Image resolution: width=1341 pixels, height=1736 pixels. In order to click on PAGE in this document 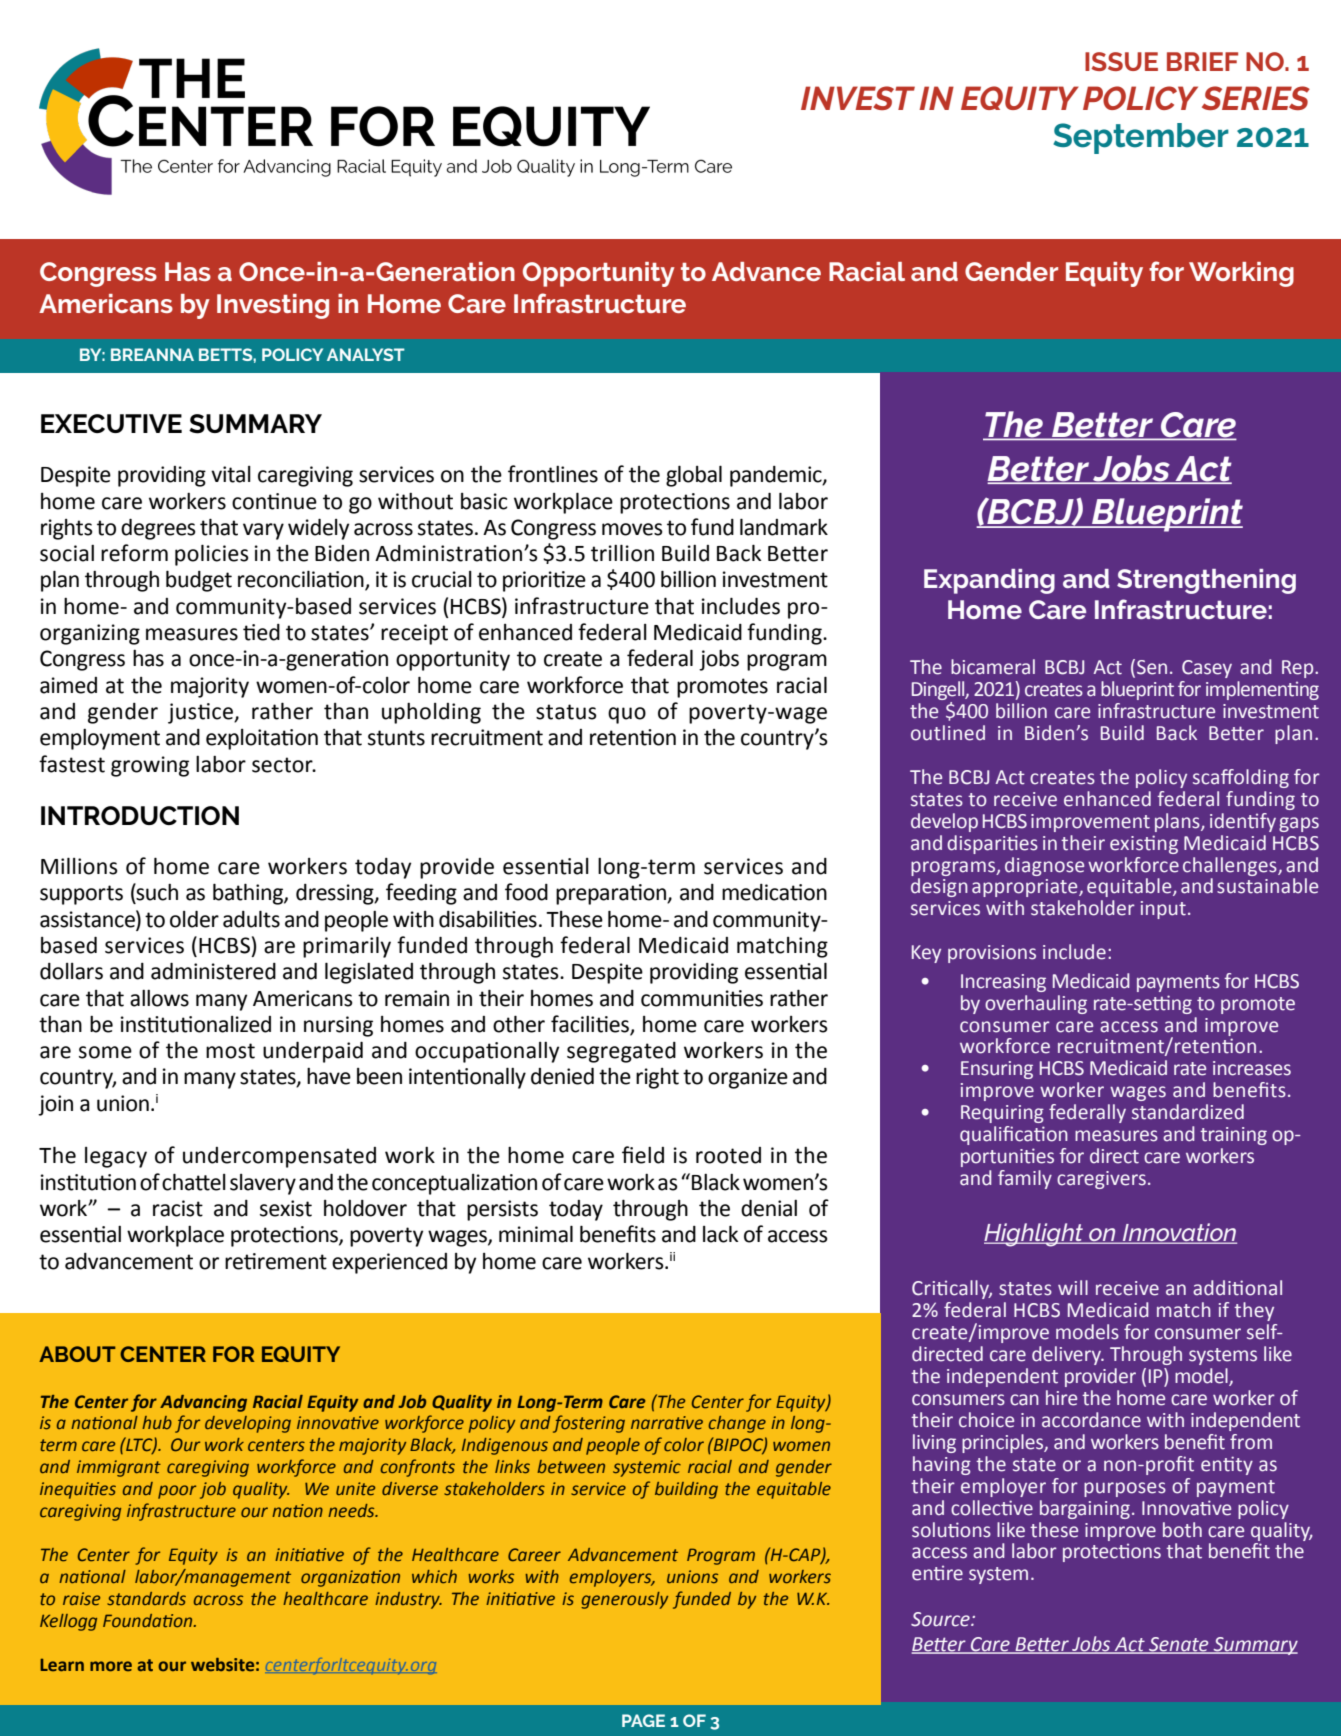, I will do `click(643, 1720)`.
